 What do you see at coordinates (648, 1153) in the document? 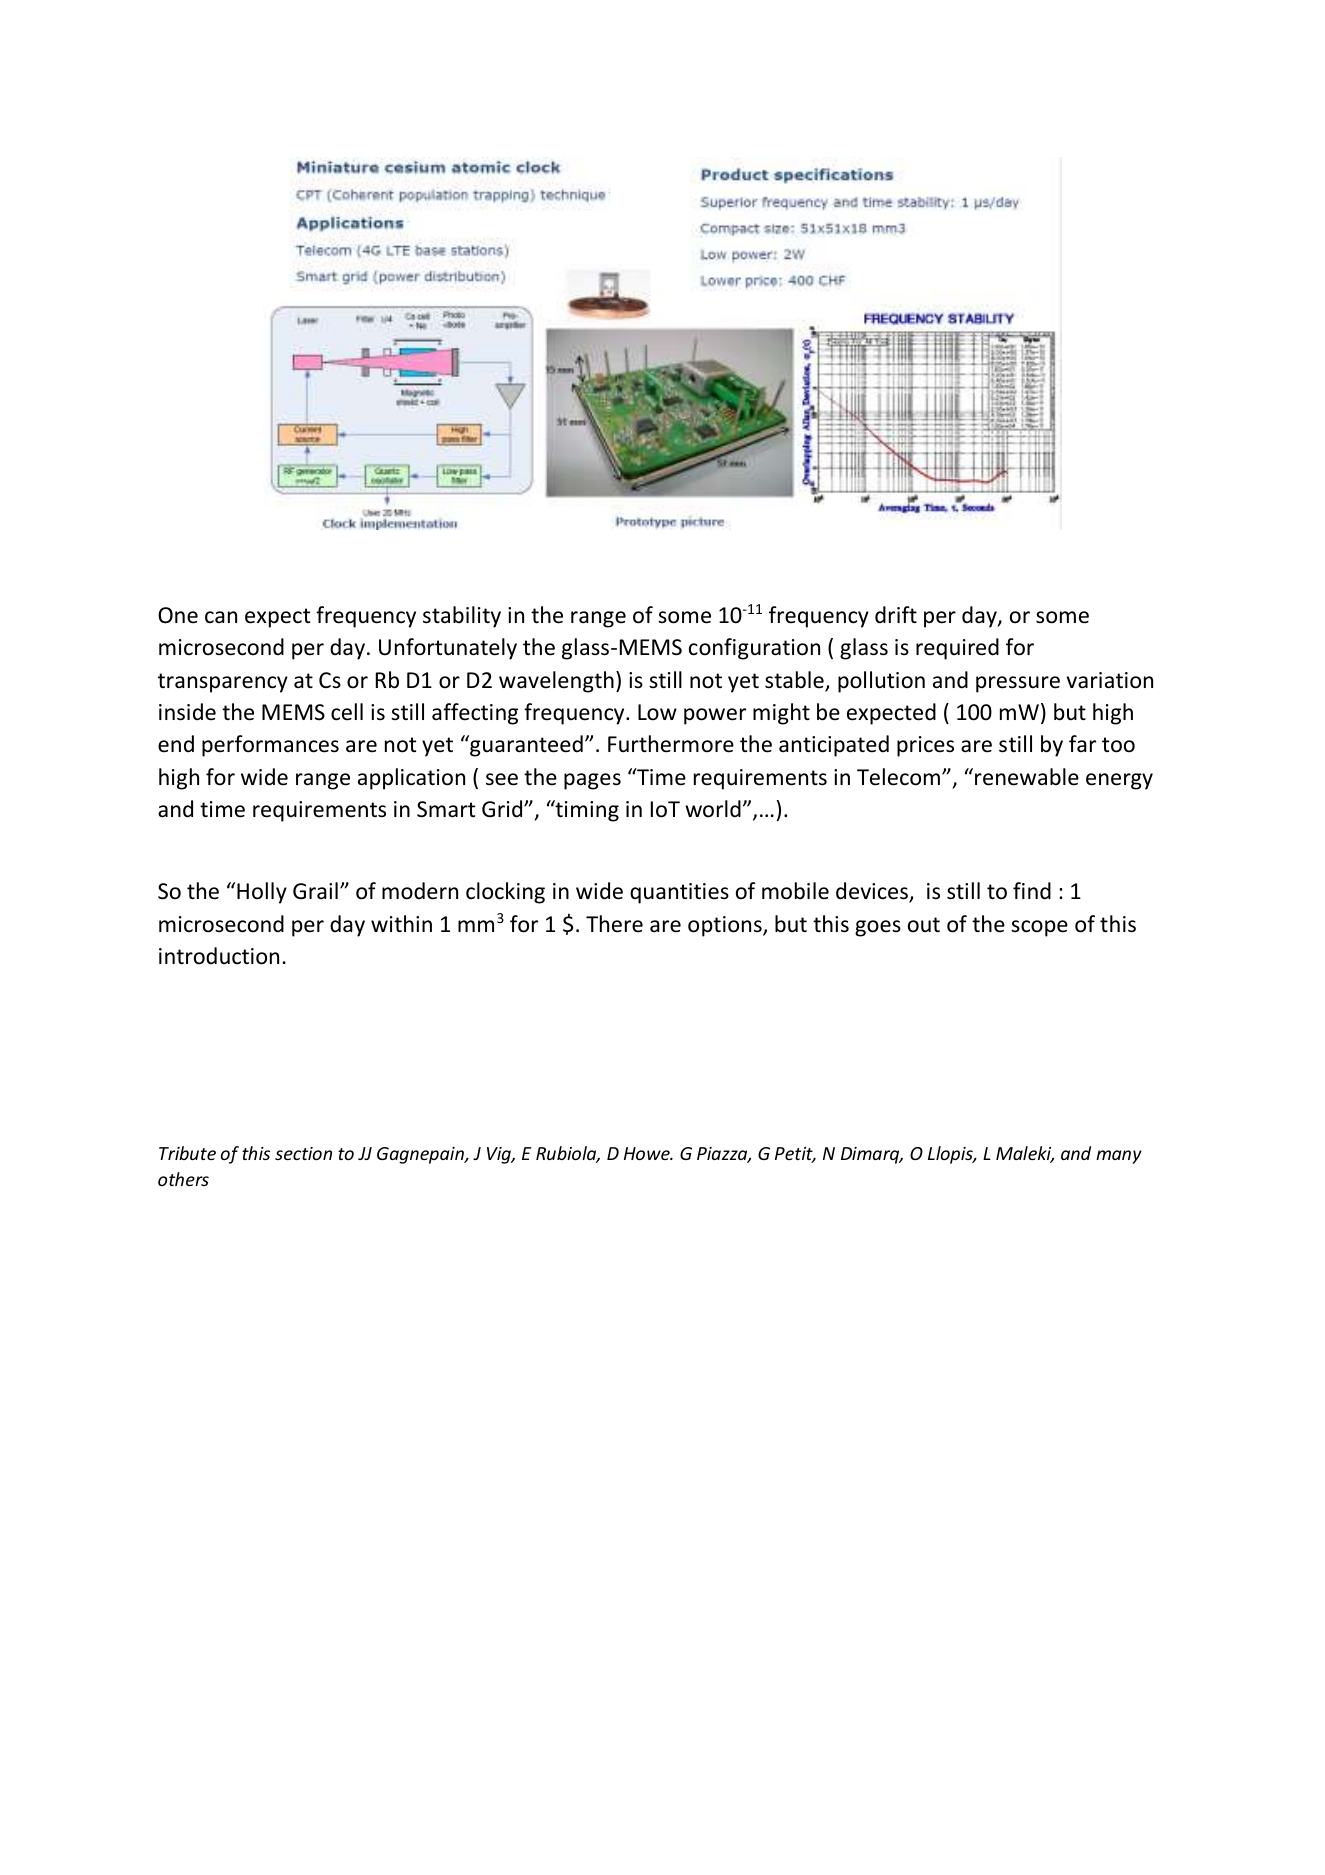
I see `Howe` at bounding box center [648, 1153].
